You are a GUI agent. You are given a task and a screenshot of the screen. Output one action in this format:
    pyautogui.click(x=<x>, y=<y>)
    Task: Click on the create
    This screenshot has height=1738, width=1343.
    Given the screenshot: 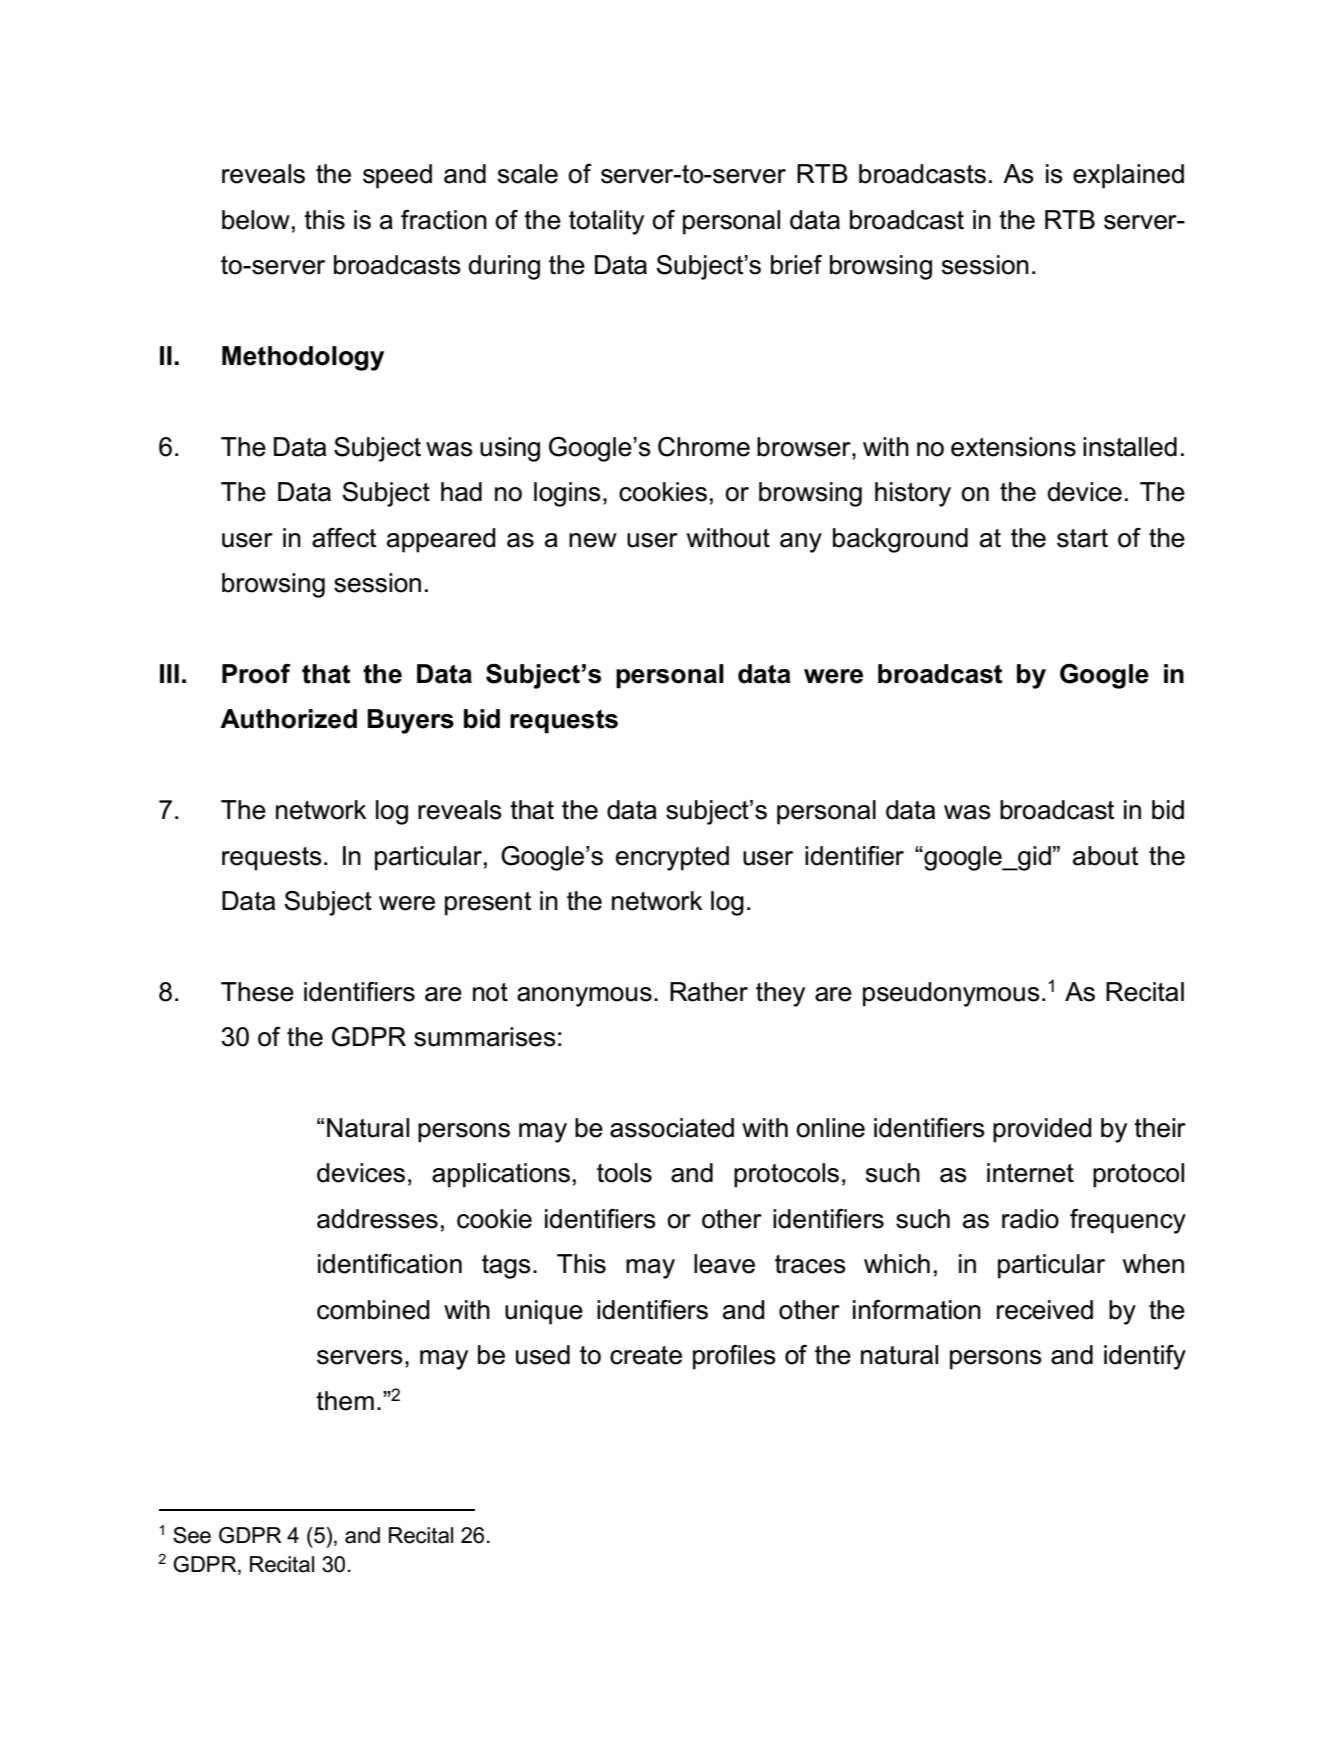 What is the action you would take?
    pyautogui.click(x=646, y=1355)
